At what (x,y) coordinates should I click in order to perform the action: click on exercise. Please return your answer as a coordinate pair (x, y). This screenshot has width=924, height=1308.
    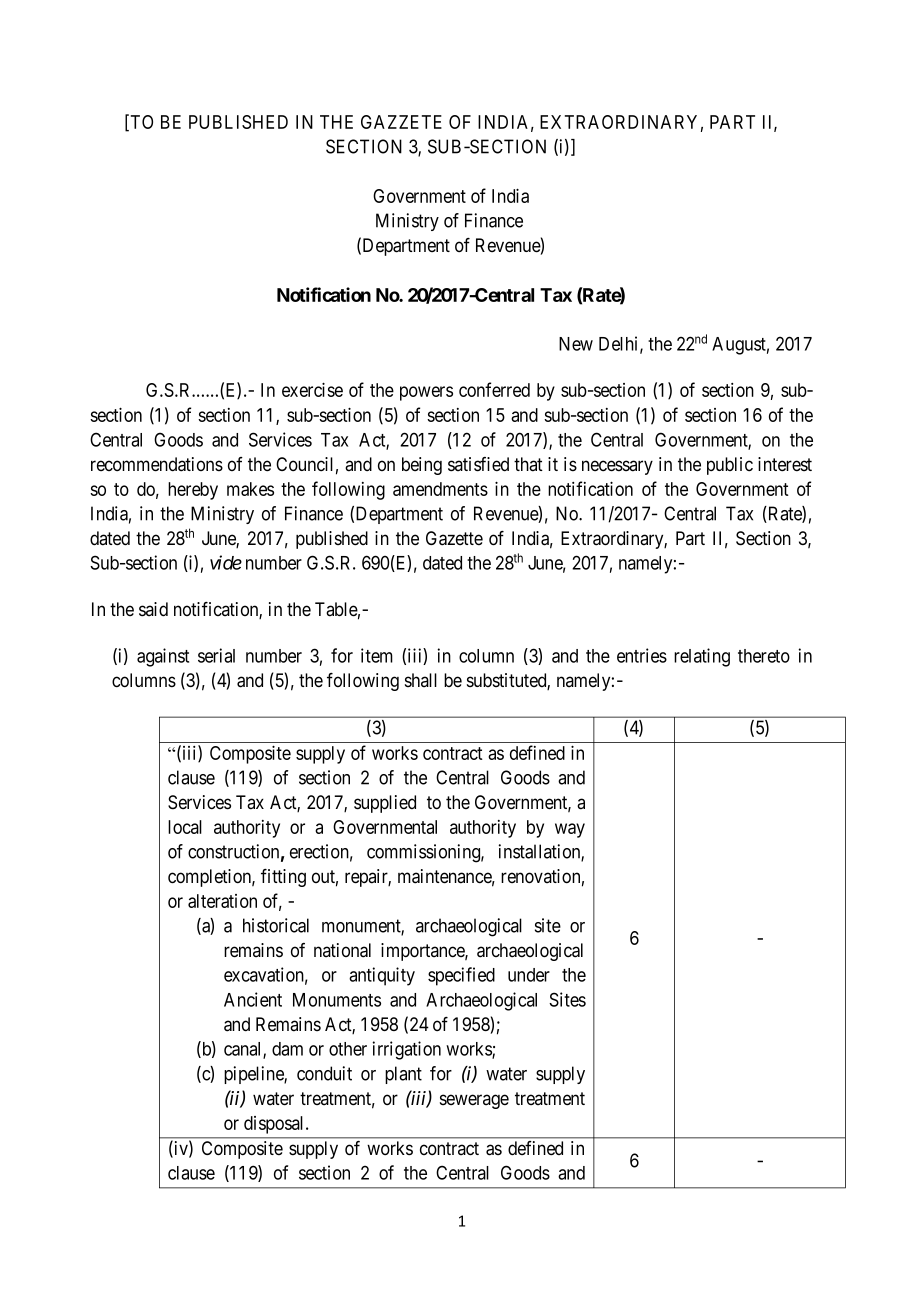
    Looking at the image, I should click on (312, 389).
